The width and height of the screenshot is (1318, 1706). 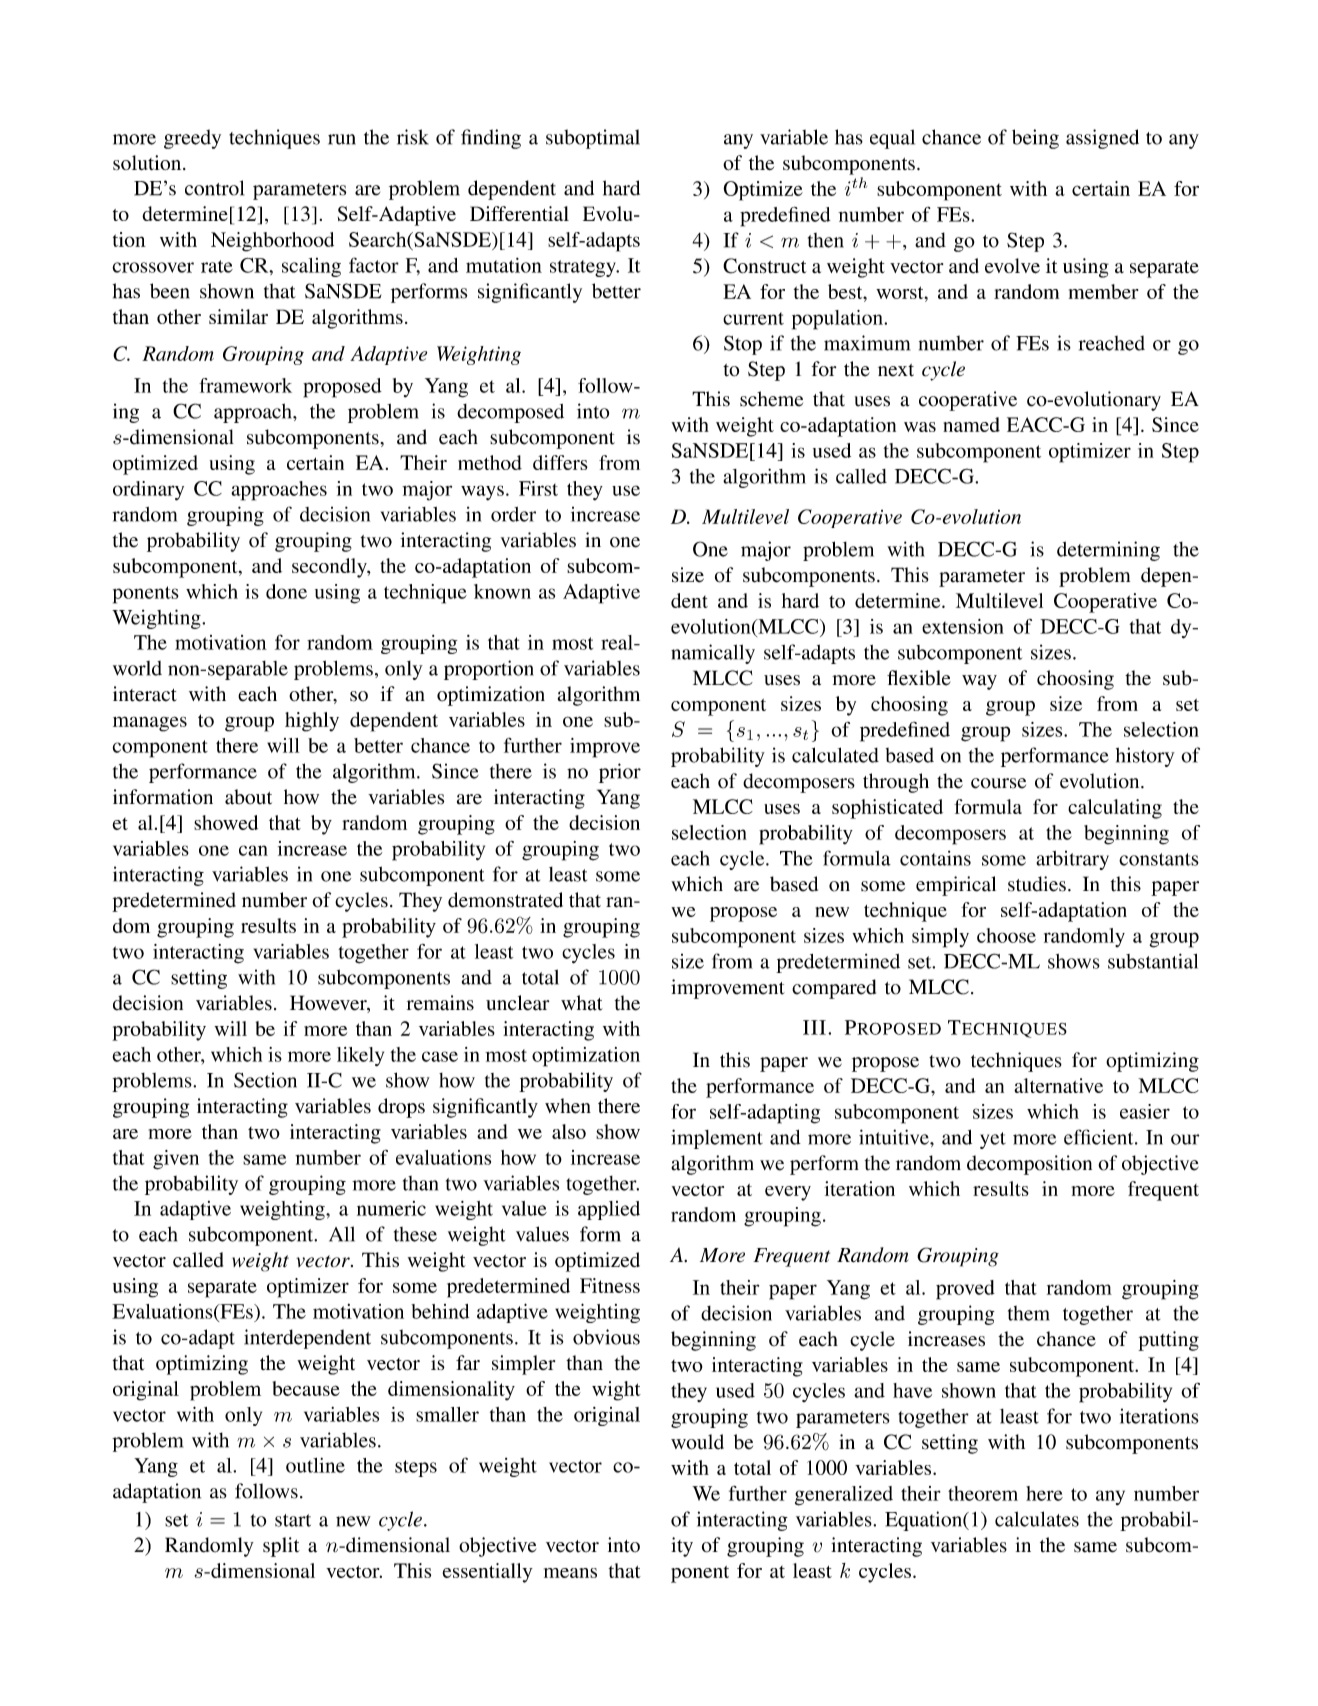 What do you see at coordinates (620, 773) in the screenshot?
I see `prior` at bounding box center [620, 773].
